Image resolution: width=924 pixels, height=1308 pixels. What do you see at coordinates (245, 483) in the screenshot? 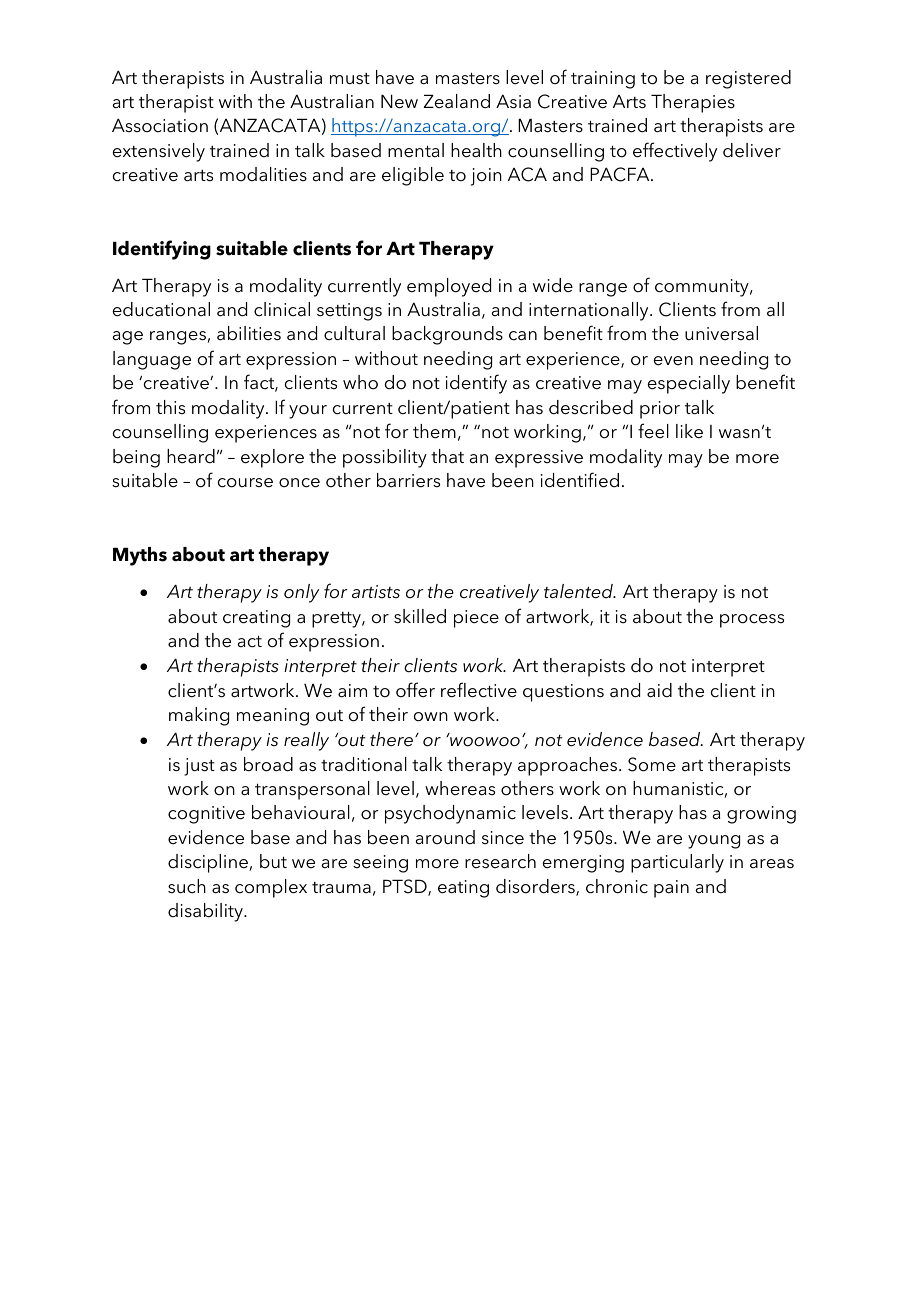
I see `course` at bounding box center [245, 483].
